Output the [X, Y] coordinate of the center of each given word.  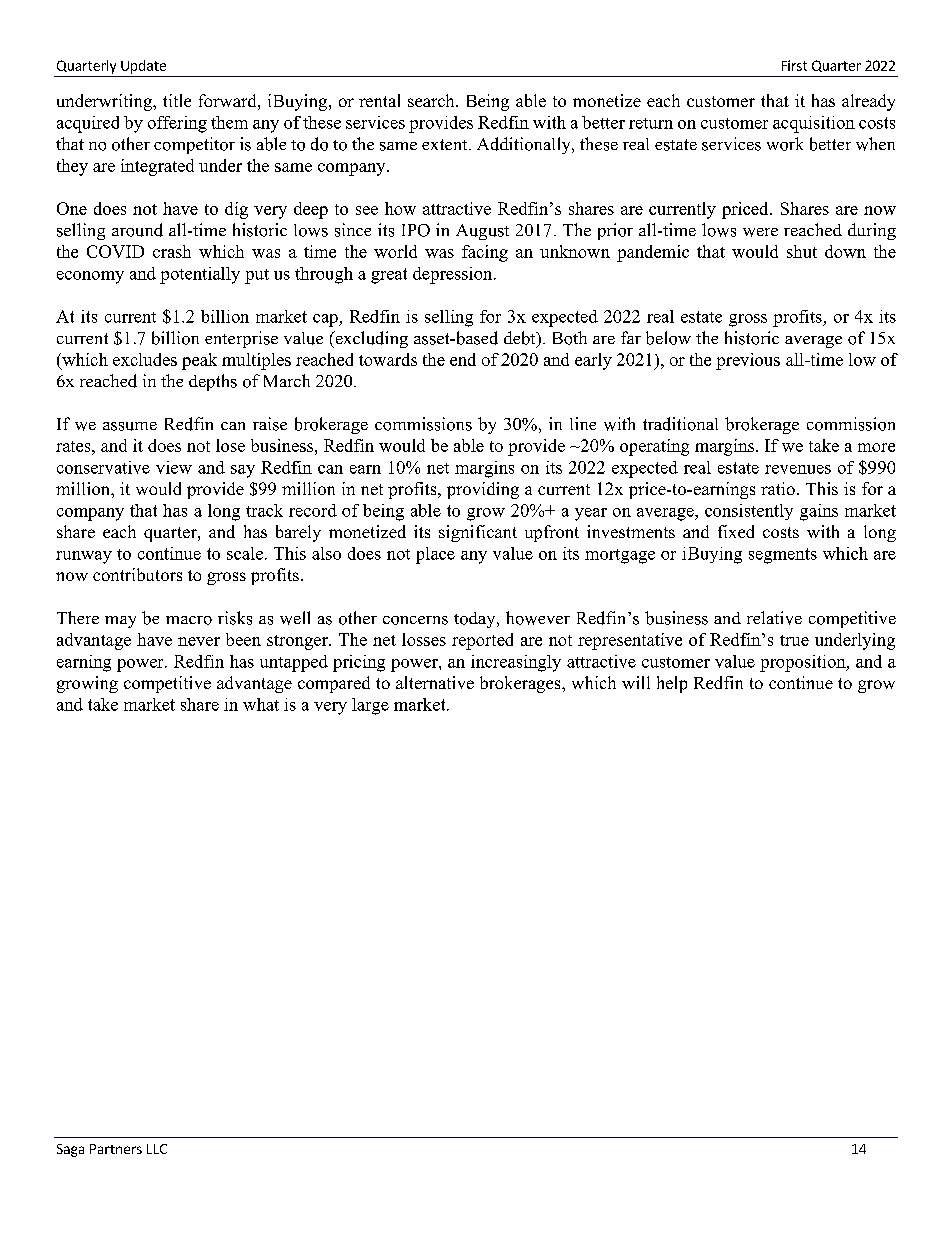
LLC [157, 1149]
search [432, 100]
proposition [804, 663]
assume [130, 426]
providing [483, 490]
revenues [798, 469]
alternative [435, 682]
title [177, 100]
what [261, 704]
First [794, 65]
